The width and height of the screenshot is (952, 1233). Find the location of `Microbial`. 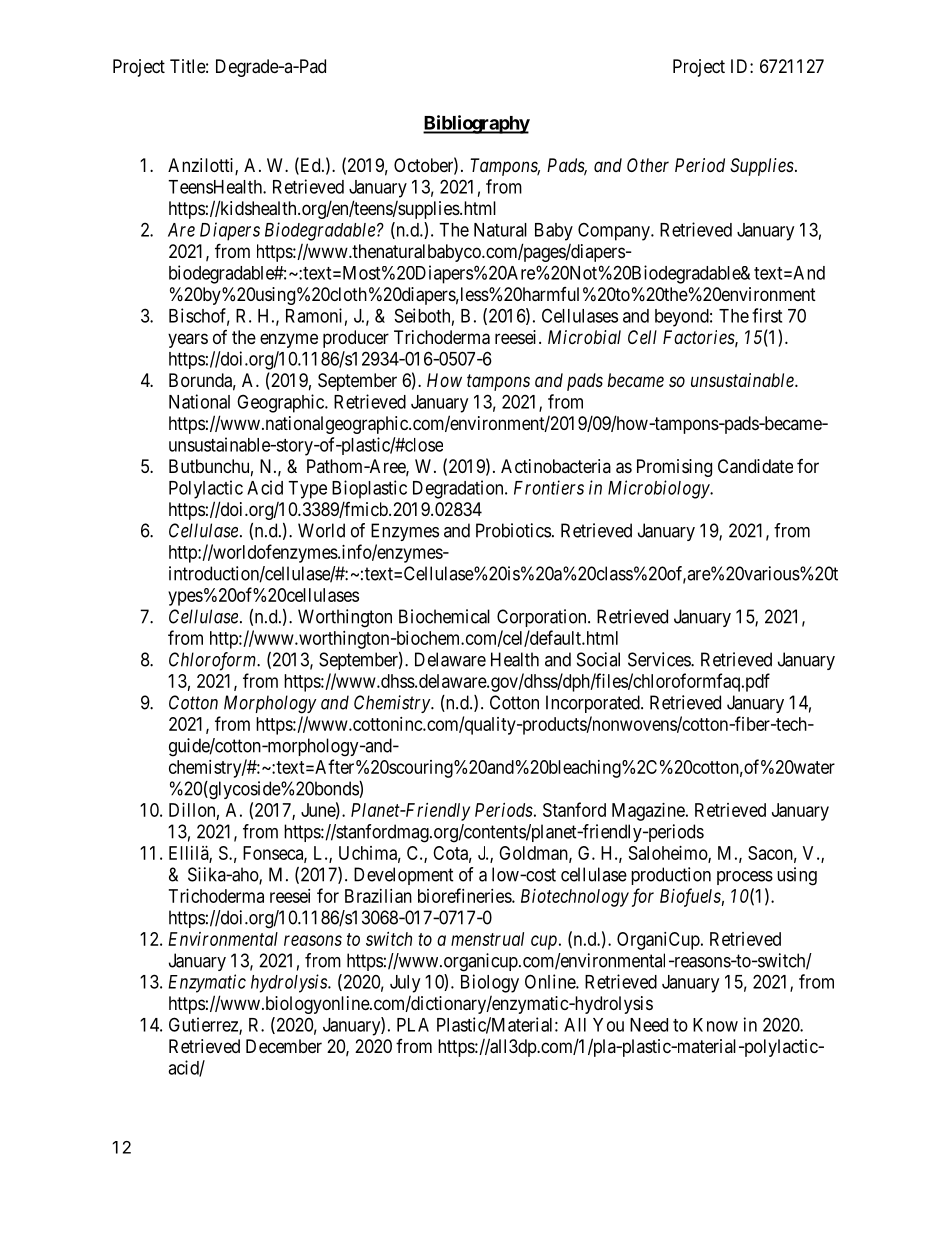

Microbial is located at coordinates (584, 337).
